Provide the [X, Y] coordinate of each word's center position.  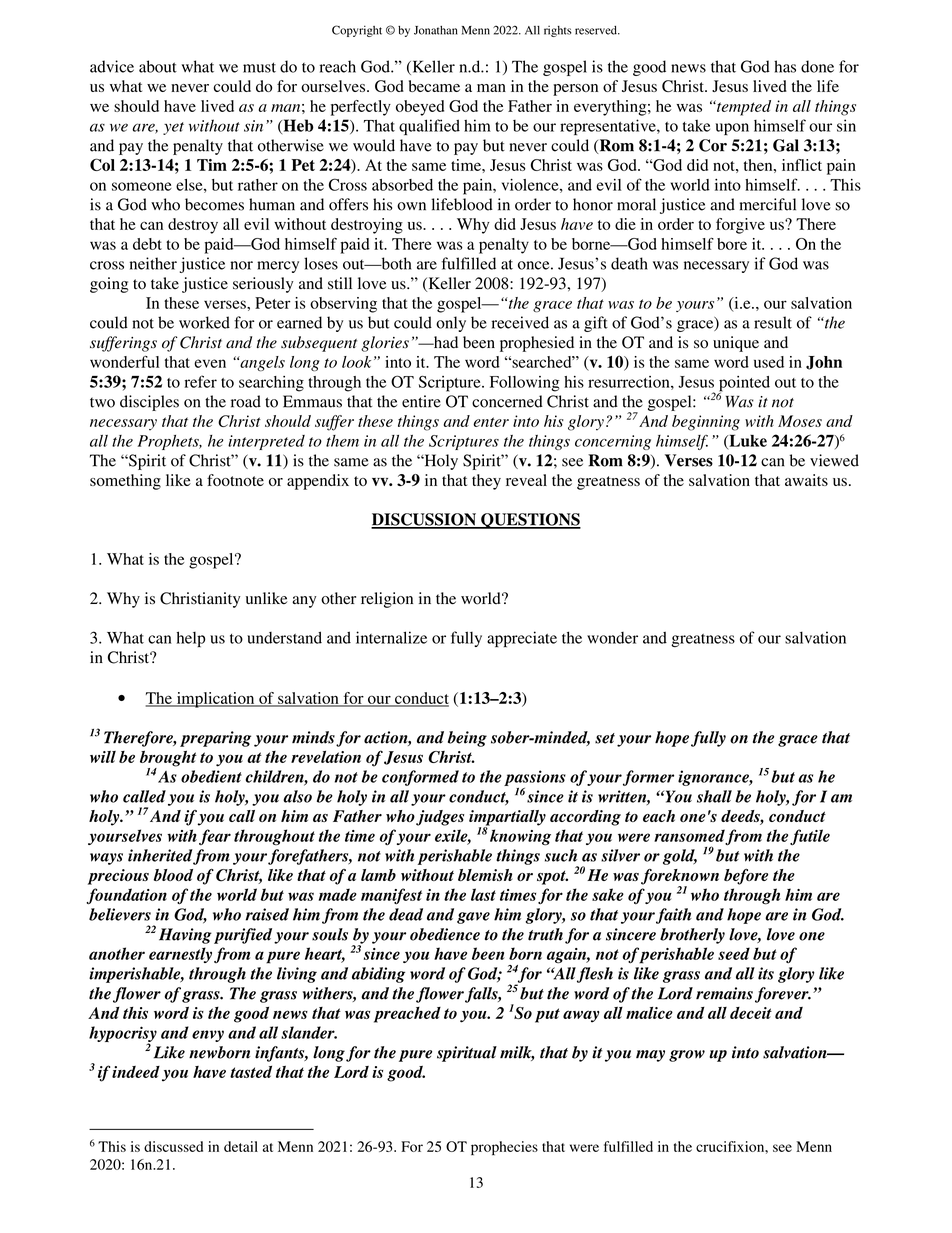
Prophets [169, 442]
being [467, 739]
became [434, 86]
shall [714, 796]
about [158, 66]
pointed [744, 385]
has [785, 66]
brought [168, 759]
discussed [173, 1146]
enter [491, 422]
